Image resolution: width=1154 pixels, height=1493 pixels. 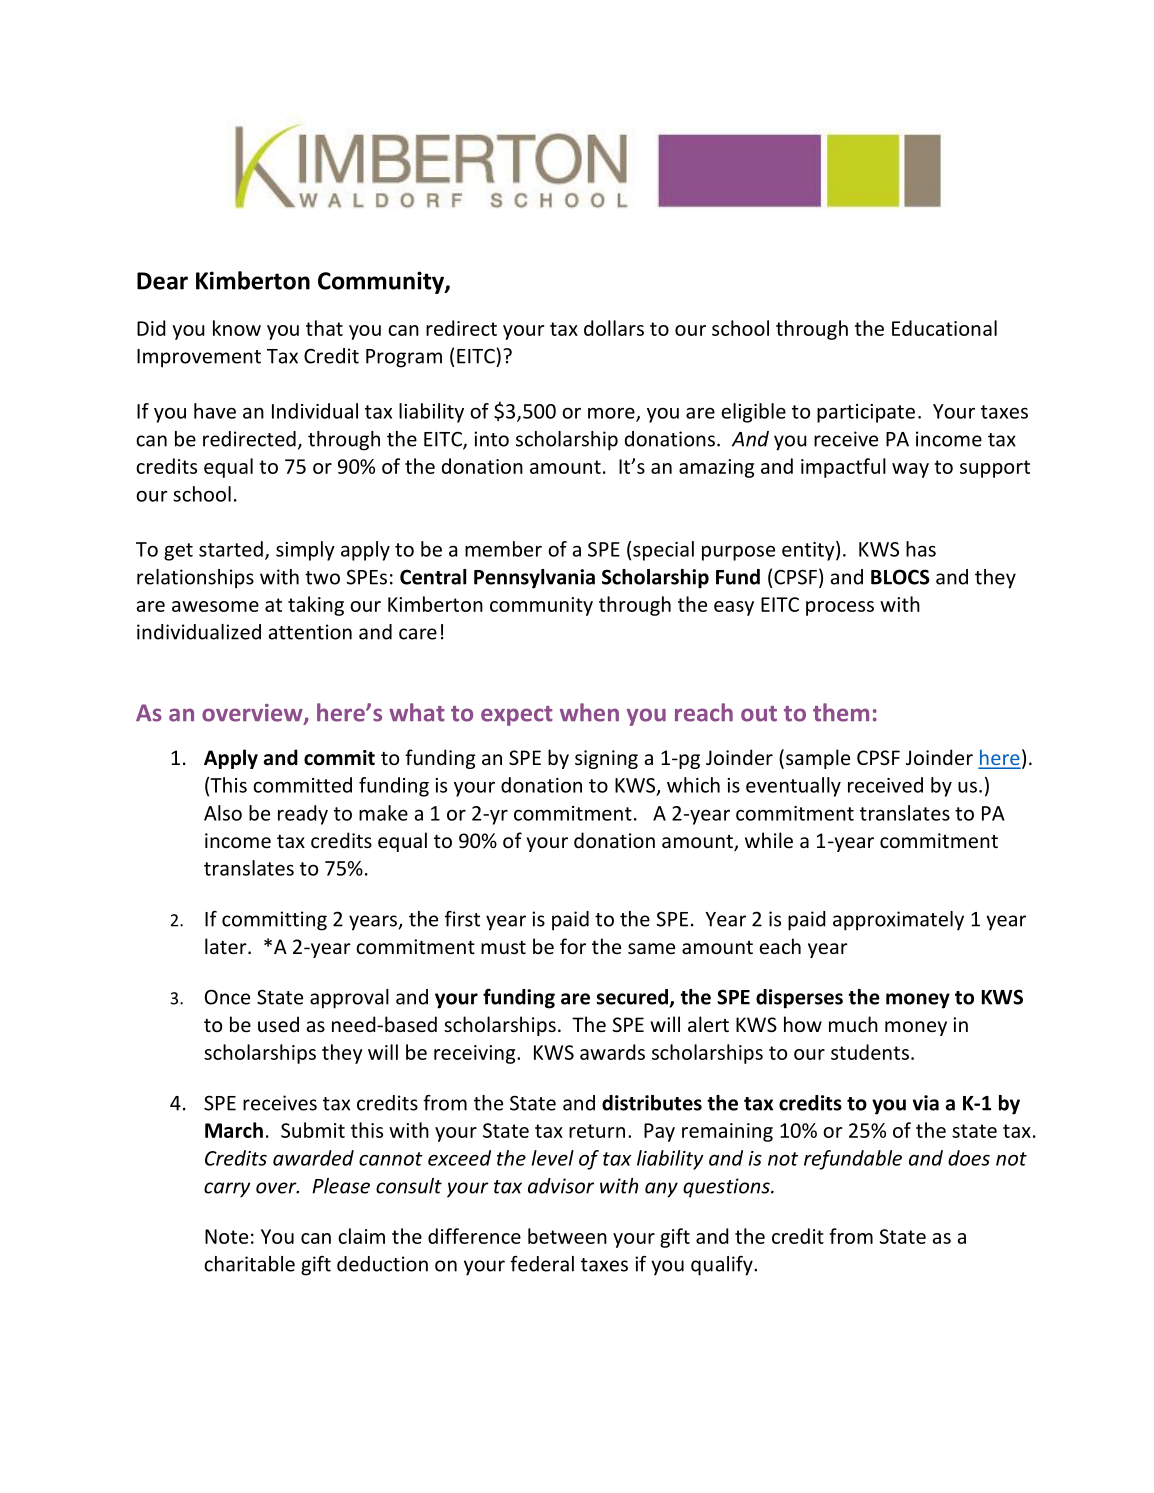 What do you see at coordinates (503, 549) in the screenshot?
I see `member` at bounding box center [503, 549].
